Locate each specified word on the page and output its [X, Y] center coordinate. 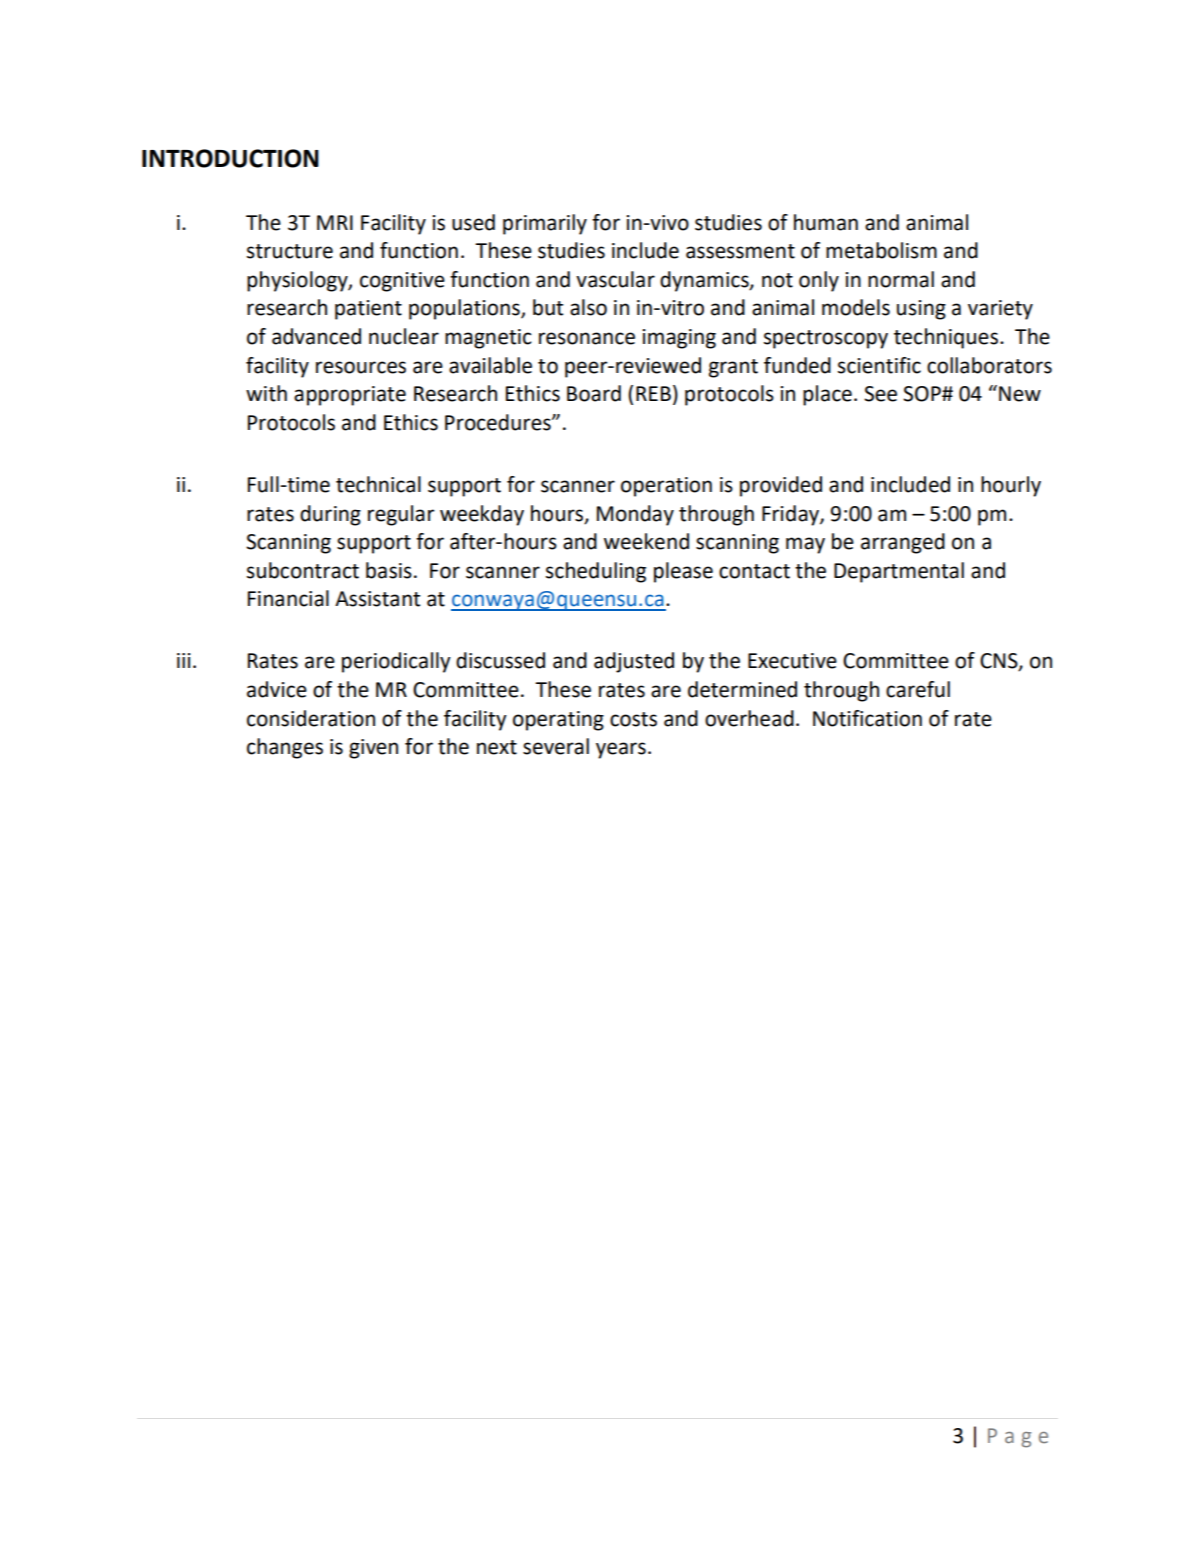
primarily [545, 224]
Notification [867, 718]
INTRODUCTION [230, 158]
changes [285, 748]
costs [633, 719]
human [826, 222]
